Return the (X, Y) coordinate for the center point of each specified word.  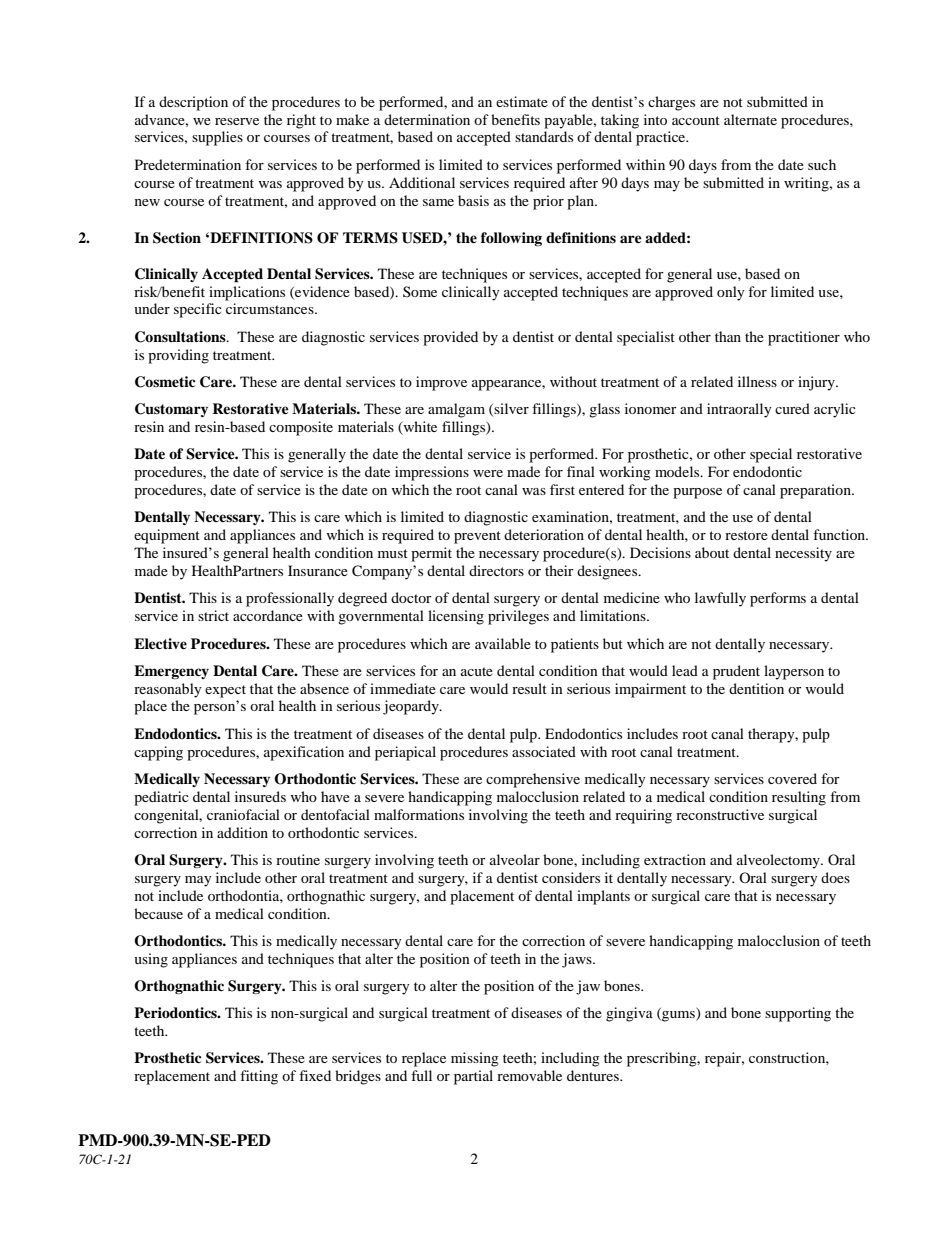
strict (213, 615)
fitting (259, 1077)
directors (496, 570)
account (696, 120)
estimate (522, 101)
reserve (237, 121)
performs (778, 599)
